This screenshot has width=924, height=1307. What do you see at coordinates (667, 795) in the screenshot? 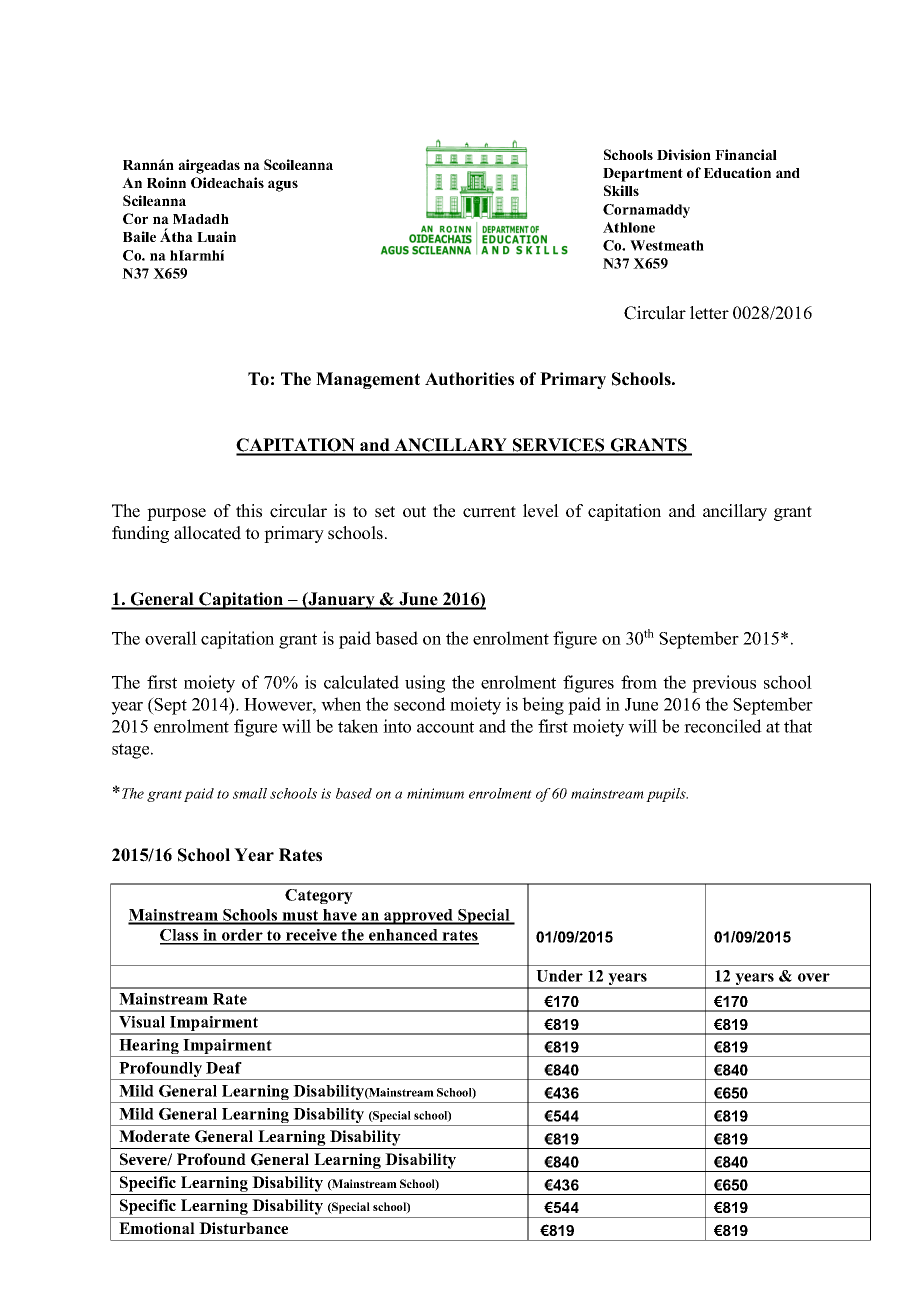
I see `pupils` at bounding box center [667, 795].
